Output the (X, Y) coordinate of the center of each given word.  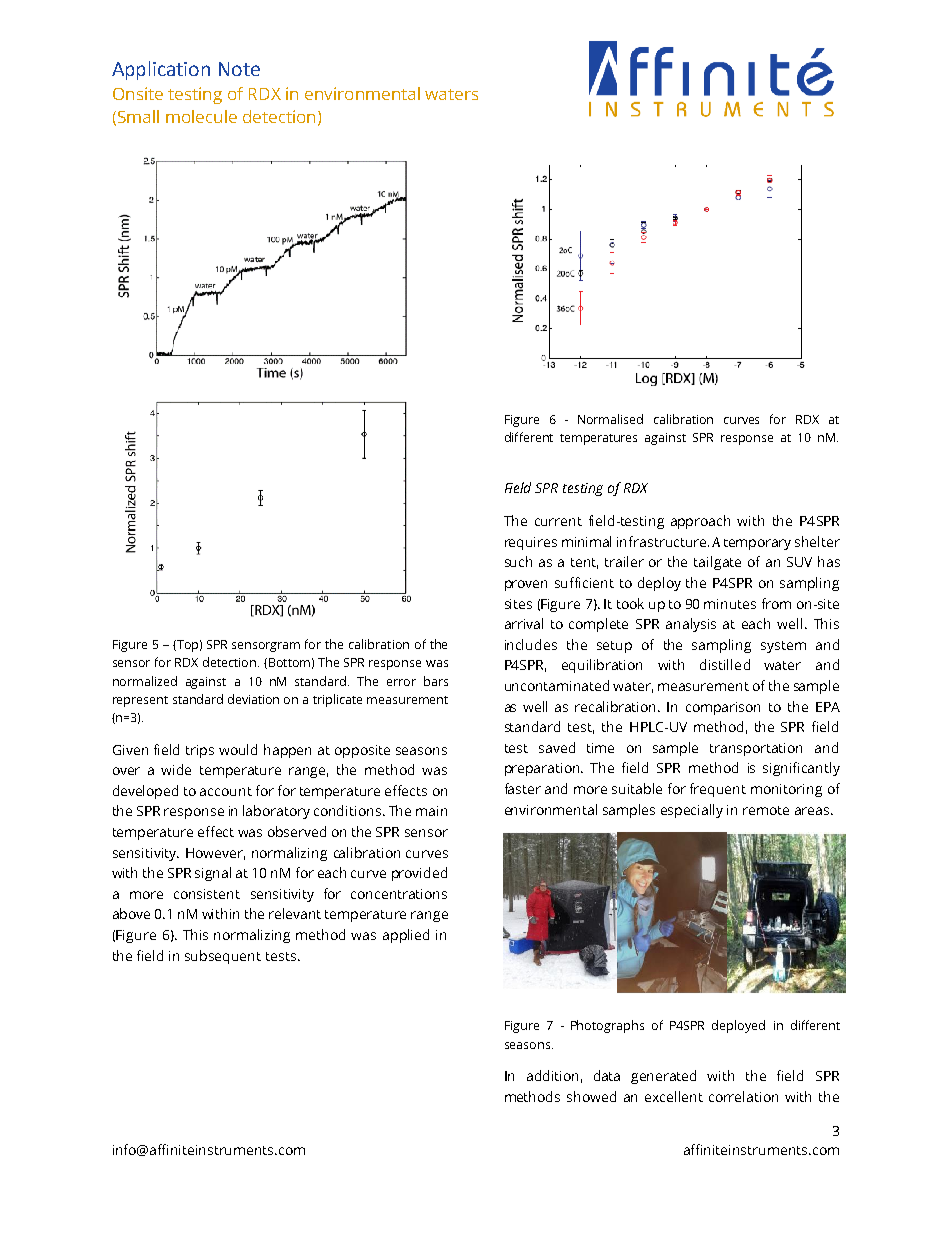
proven (526, 585)
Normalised (610, 419)
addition (552, 1075)
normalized (145, 681)
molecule (201, 116)
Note (239, 69)
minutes (730, 604)
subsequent (223, 957)
